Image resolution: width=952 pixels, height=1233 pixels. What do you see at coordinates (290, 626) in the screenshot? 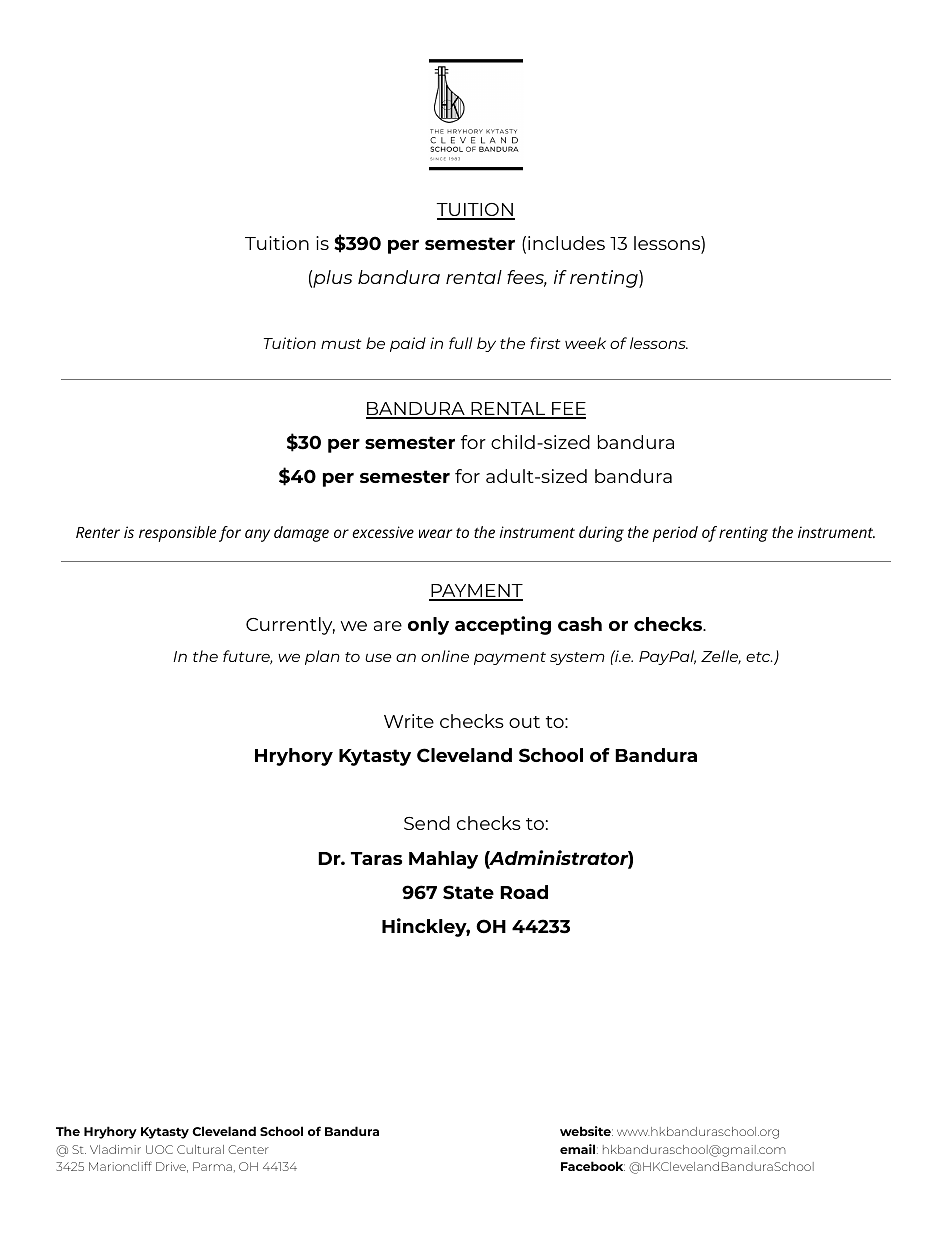
I see `Currently` at bounding box center [290, 626].
